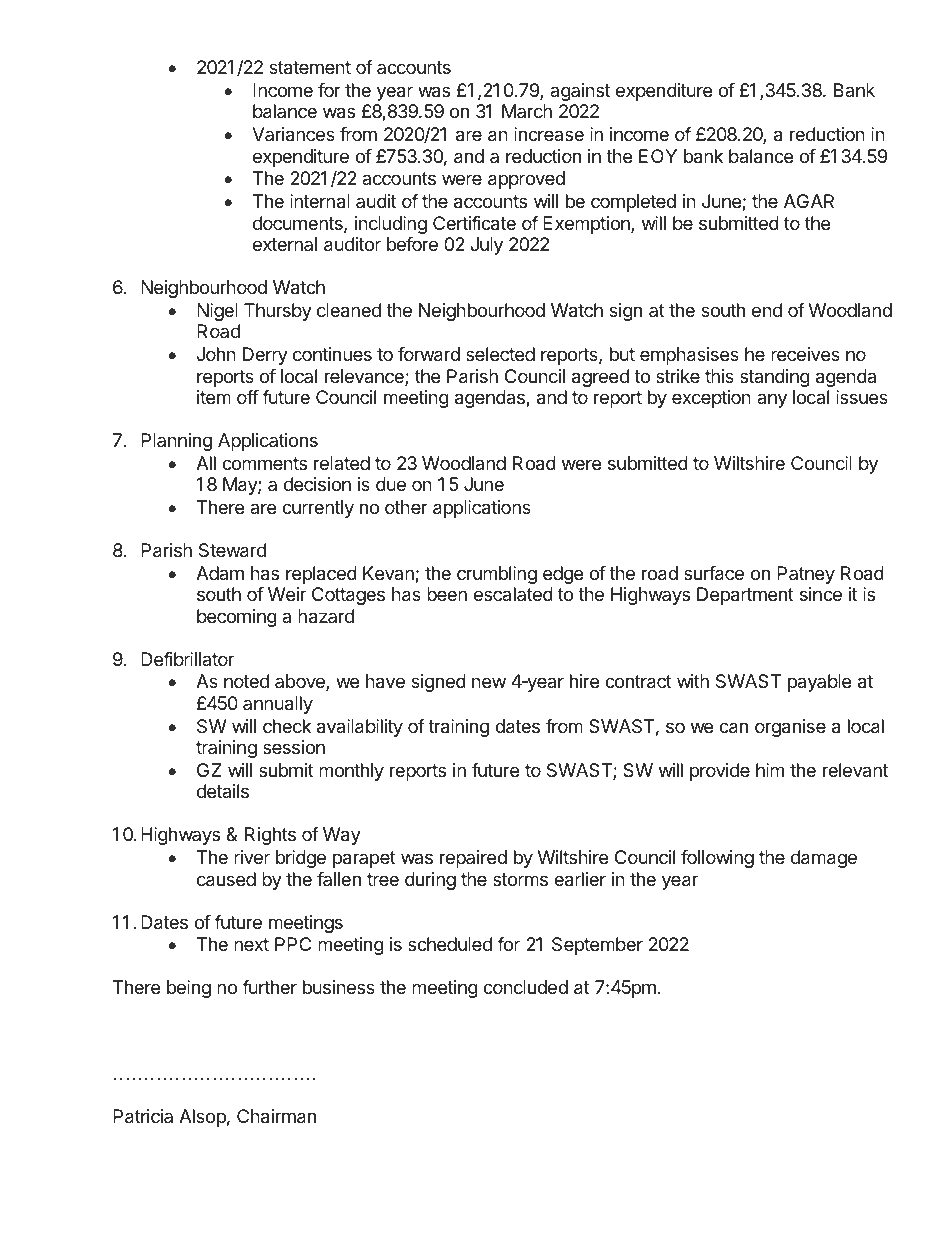 This screenshot has height=1233, width=952. Describe the element at coordinates (714, 573) in the screenshot. I see `surface` at that location.
